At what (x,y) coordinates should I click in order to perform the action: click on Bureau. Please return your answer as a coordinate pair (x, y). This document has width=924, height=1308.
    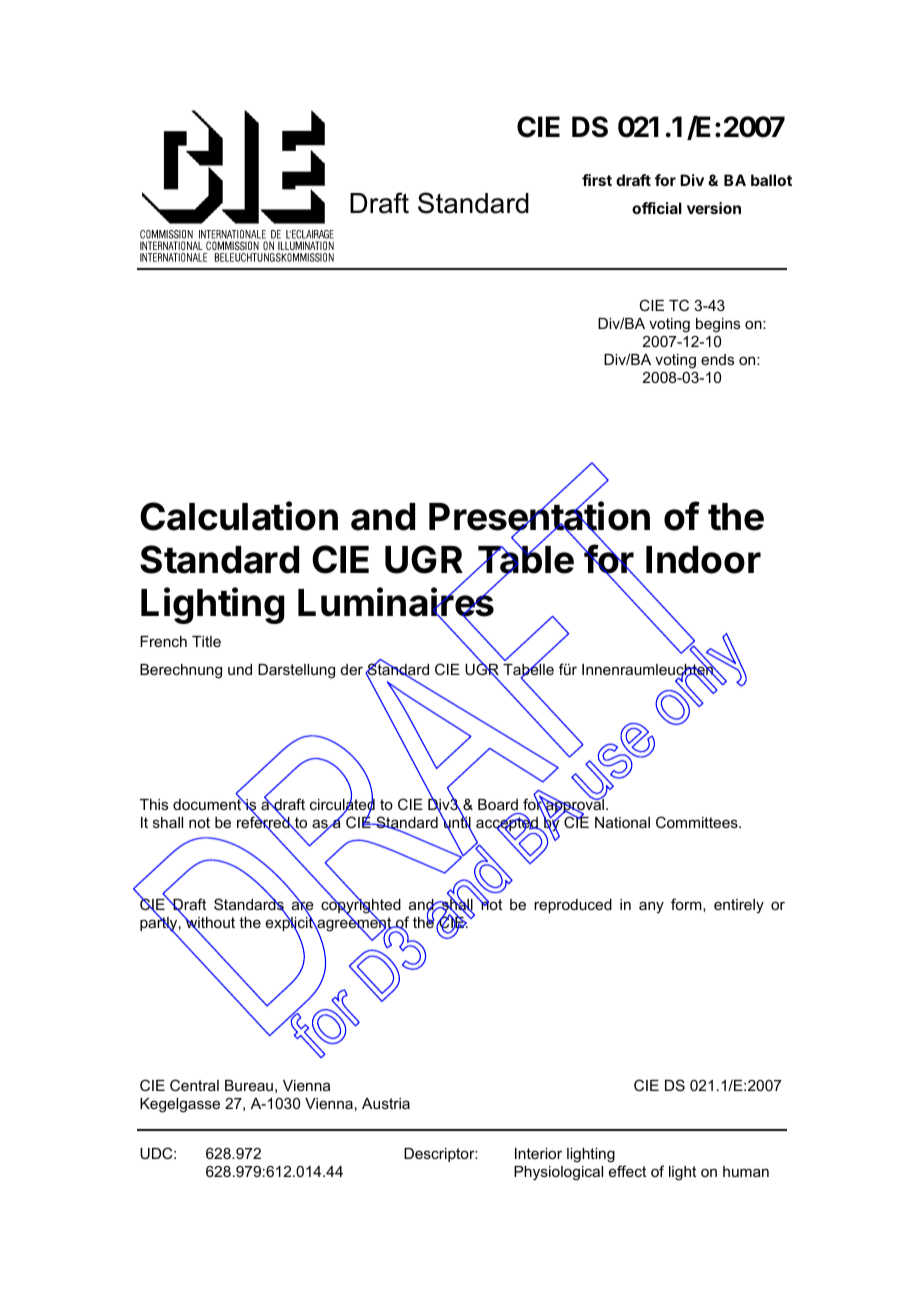
    Looking at the image, I should click on (249, 1085).
